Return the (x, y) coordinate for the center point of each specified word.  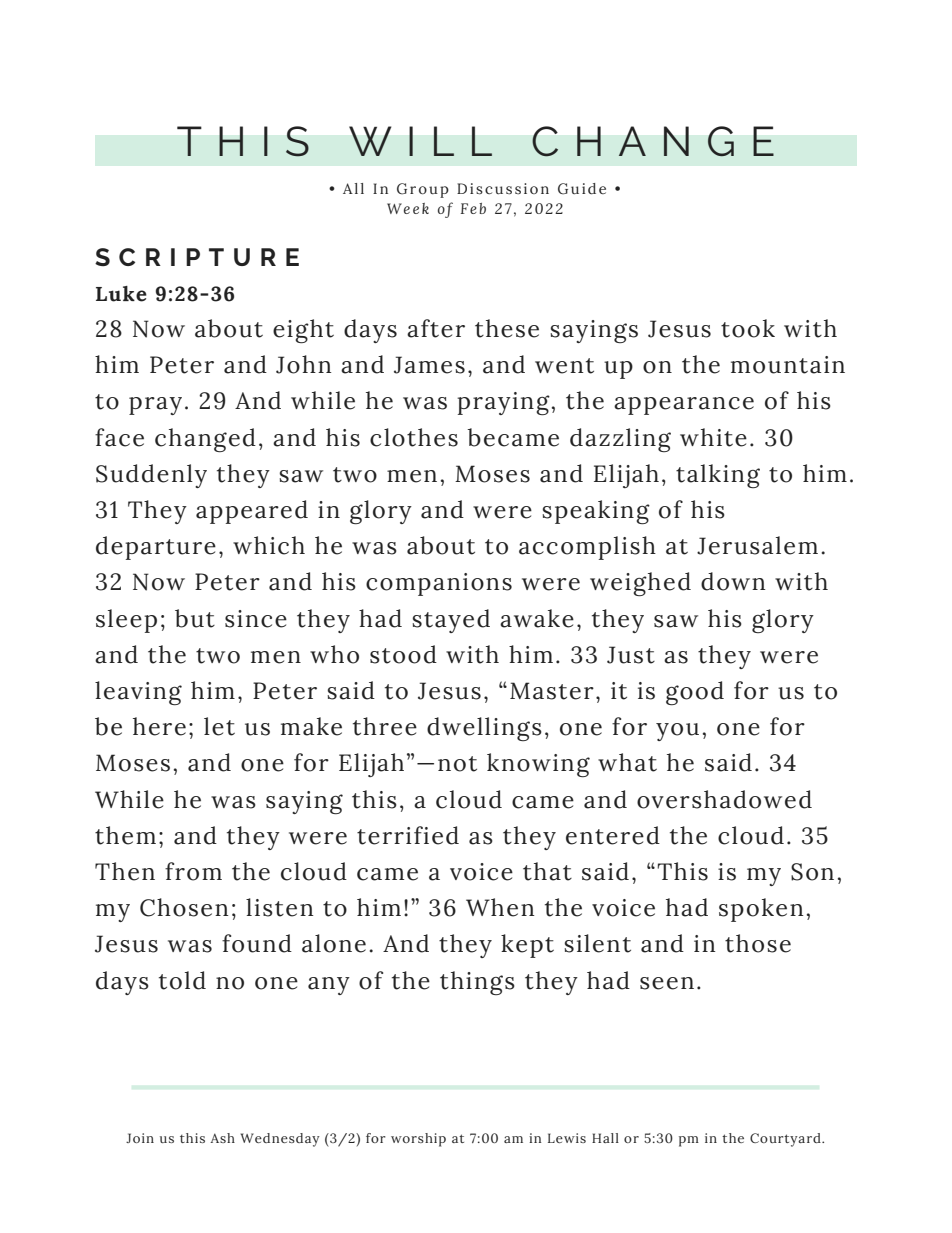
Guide (582, 189)
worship (418, 1140)
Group (423, 190)
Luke (121, 294)
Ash (222, 1138)
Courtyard (786, 1140)
